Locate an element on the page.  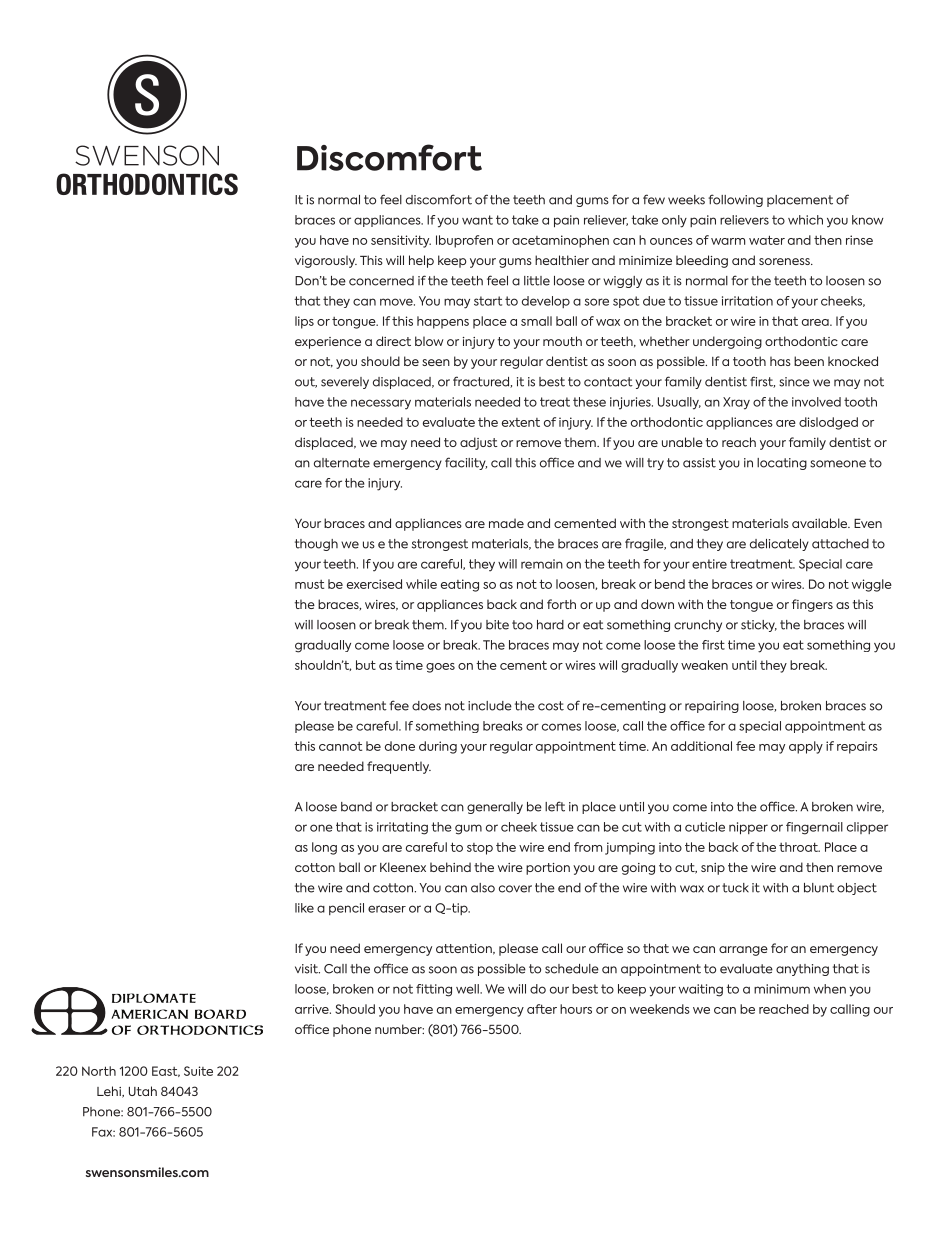
sticky is located at coordinates (759, 626).
